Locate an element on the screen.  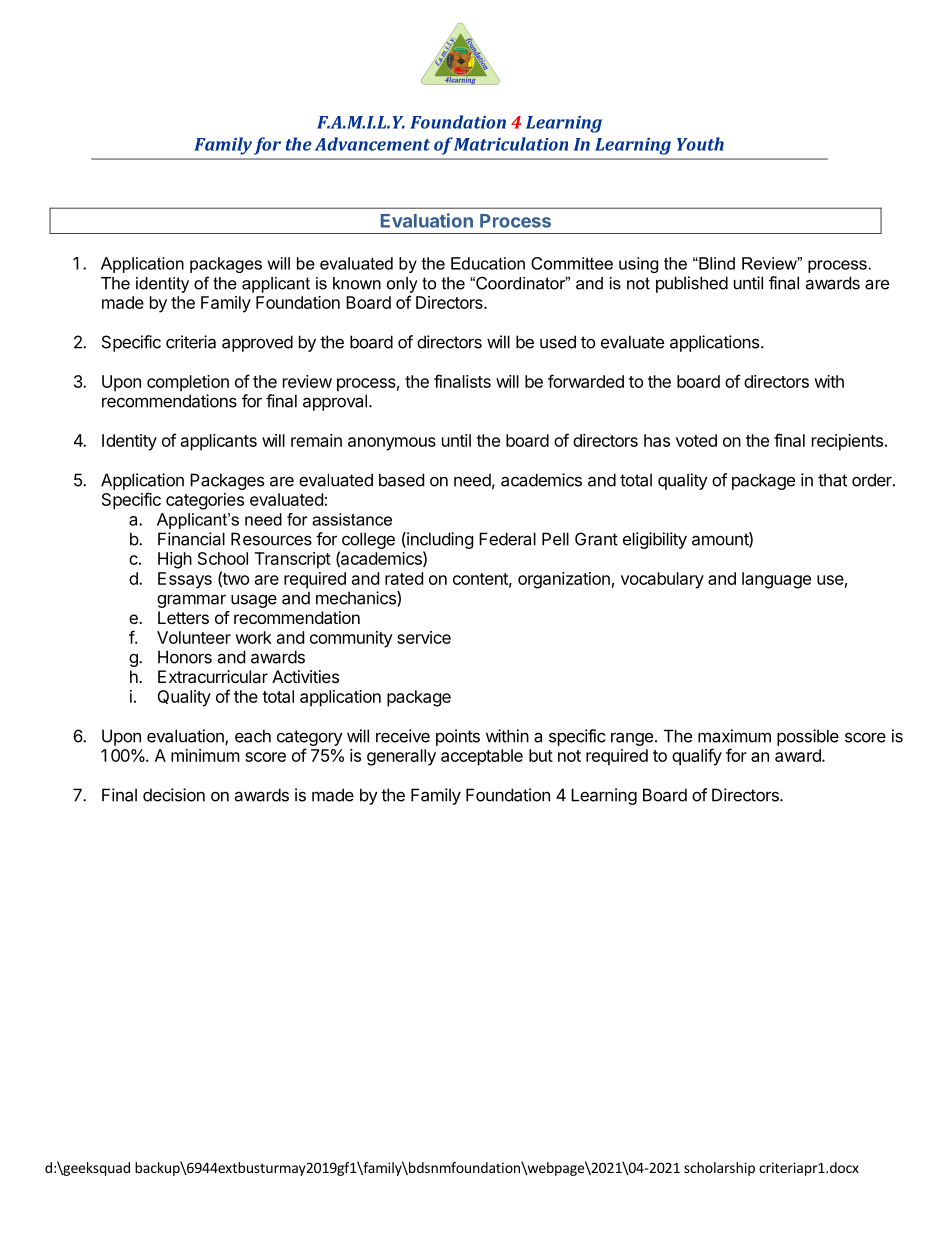
decision is located at coordinates (174, 795).
